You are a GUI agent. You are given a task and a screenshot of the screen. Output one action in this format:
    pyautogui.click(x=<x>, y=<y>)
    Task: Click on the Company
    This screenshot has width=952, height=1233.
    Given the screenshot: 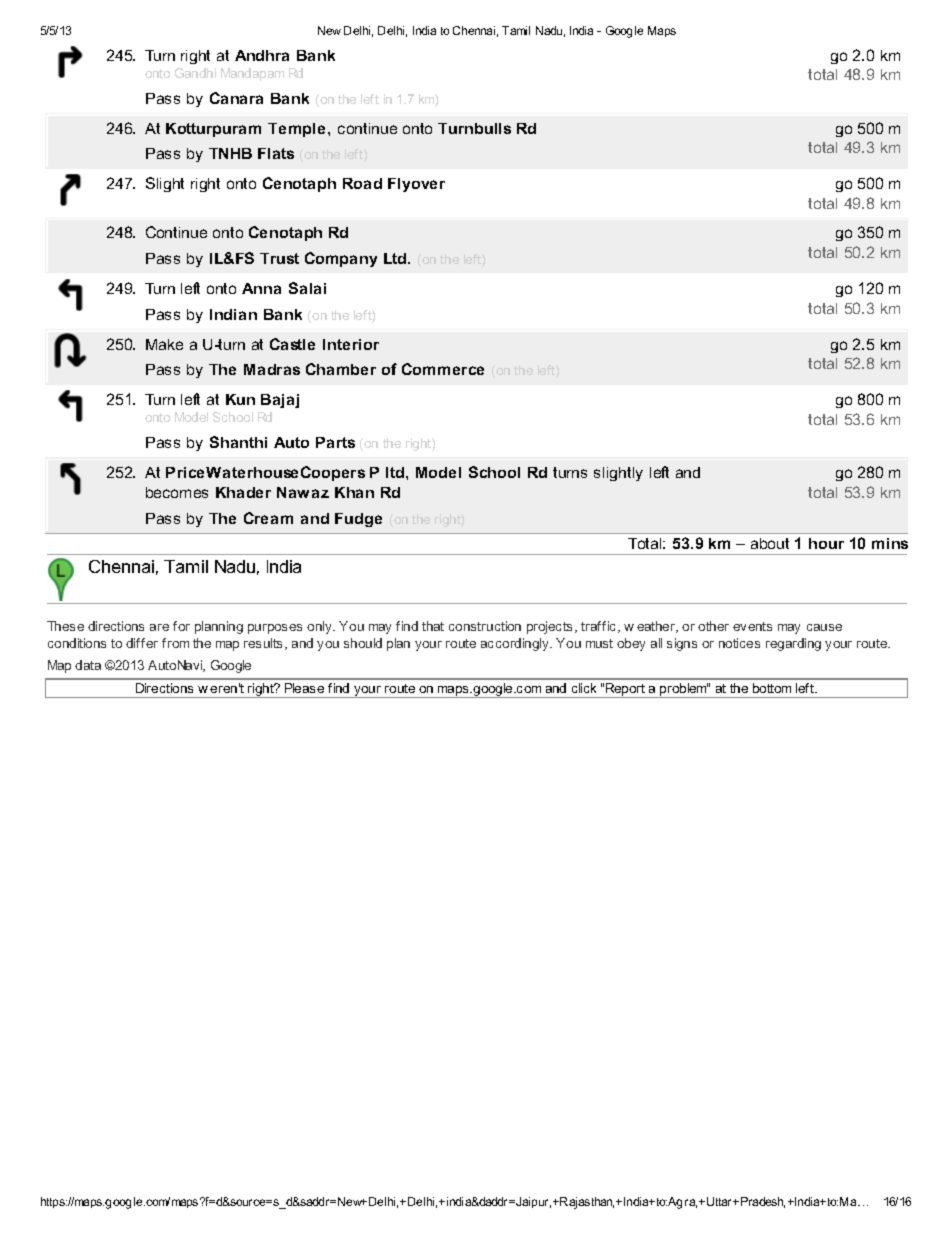 What is the action you would take?
    pyautogui.click(x=341, y=259)
